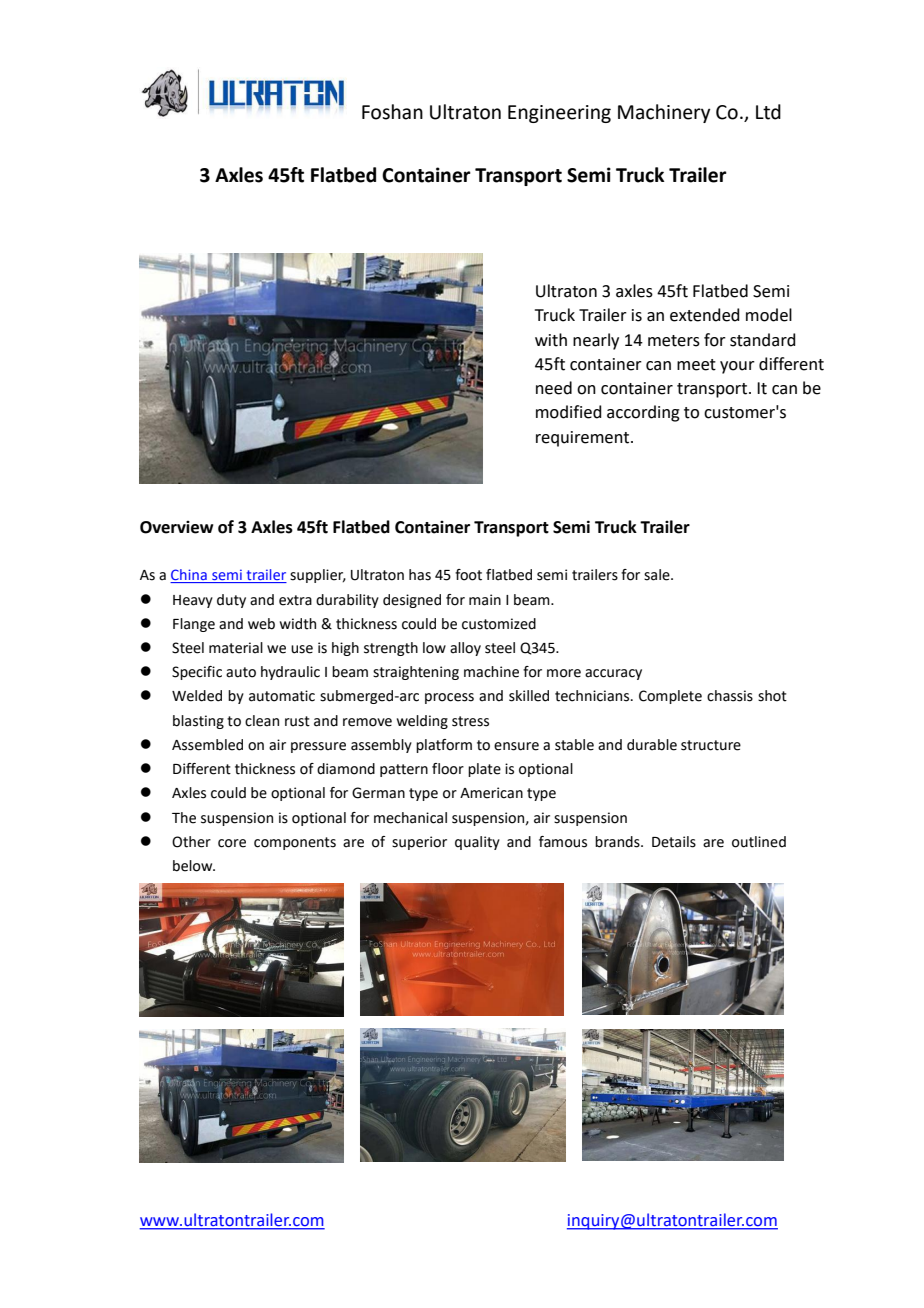 The width and height of the page is (924, 1308). What do you see at coordinates (643, 413) in the page?
I see `according` at bounding box center [643, 413].
